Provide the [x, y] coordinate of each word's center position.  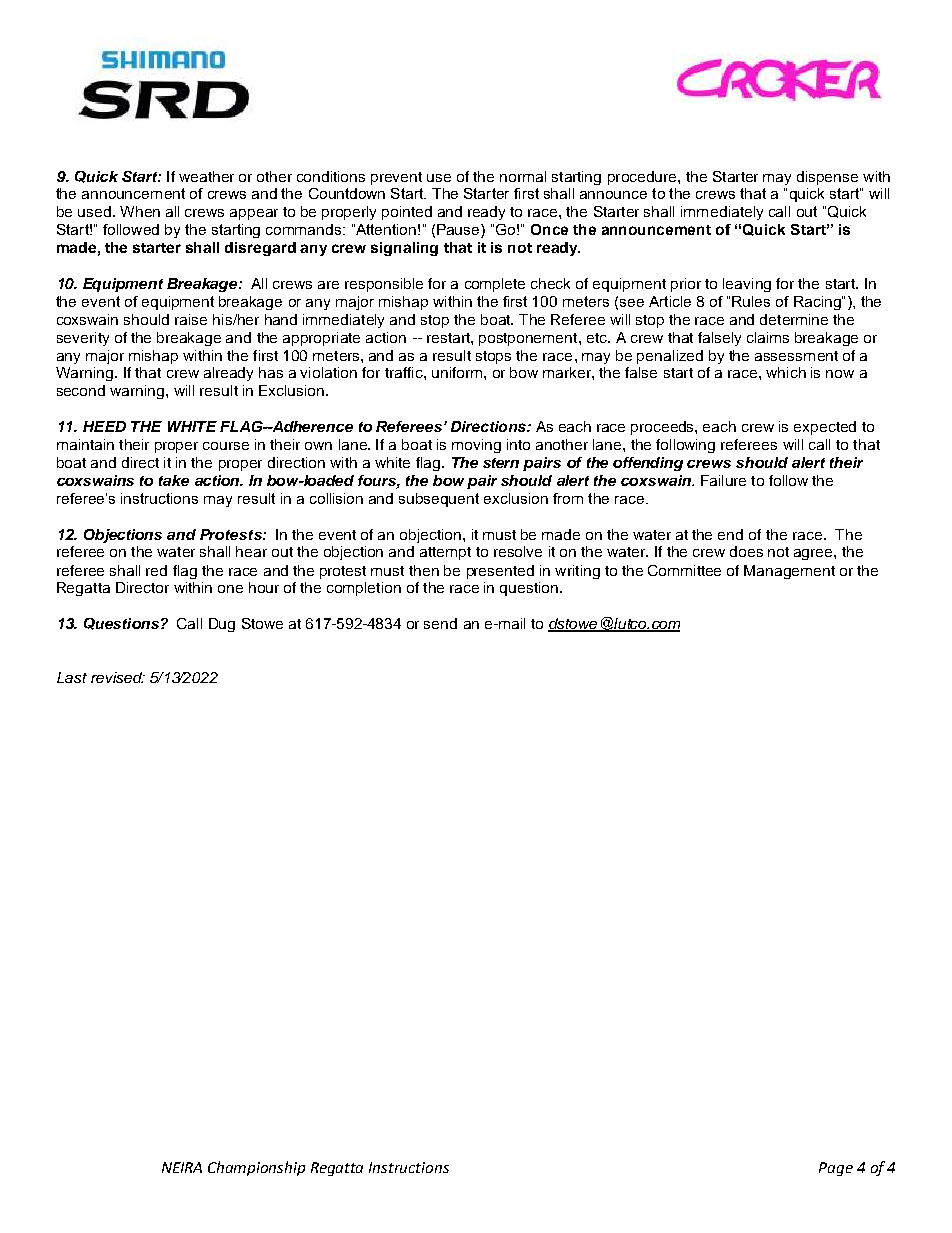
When [140, 211]
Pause [459, 231]
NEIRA [182, 1167]
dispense [827, 178]
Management [789, 572]
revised [117, 677]
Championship [256, 1168]
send [440, 623]
